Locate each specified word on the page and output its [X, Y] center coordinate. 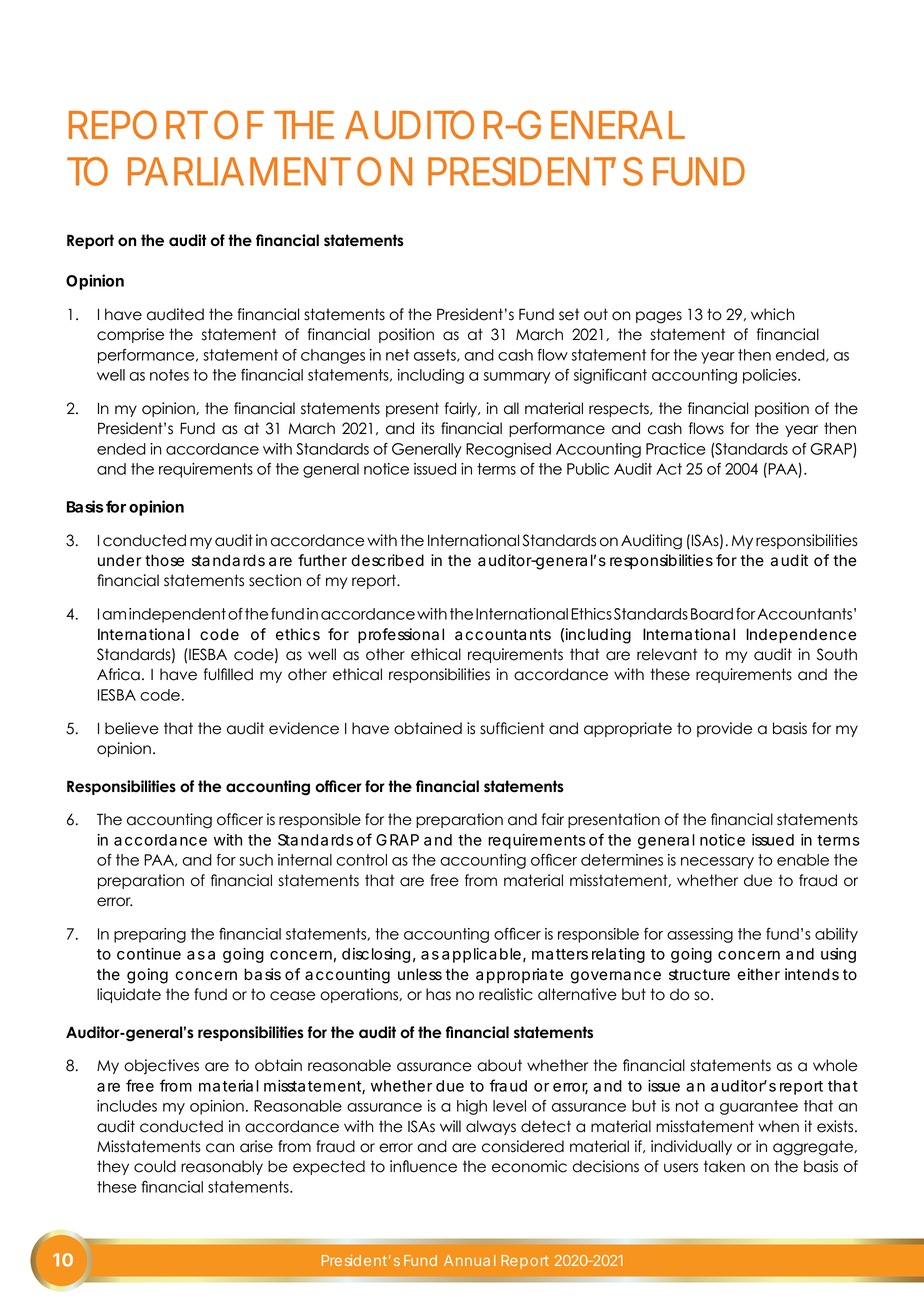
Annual [469, 1260]
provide [724, 729]
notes [169, 375]
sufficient [512, 728]
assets [436, 355]
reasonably [222, 1167]
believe [132, 728]
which [773, 314]
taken [724, 1166]
